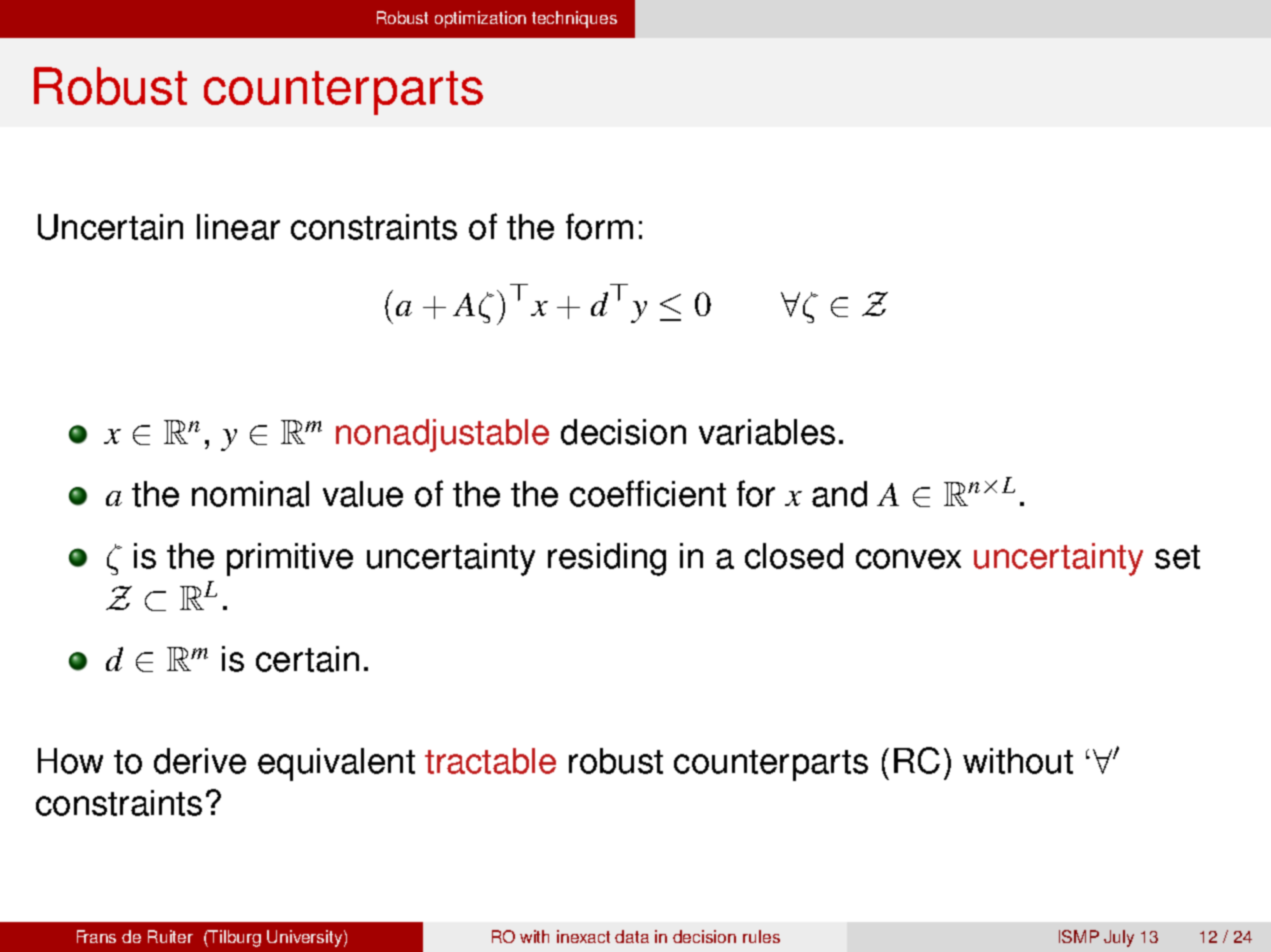 This screenshot has height=952, width=1271. I want to click on Ruiter, so click(170, 936).
